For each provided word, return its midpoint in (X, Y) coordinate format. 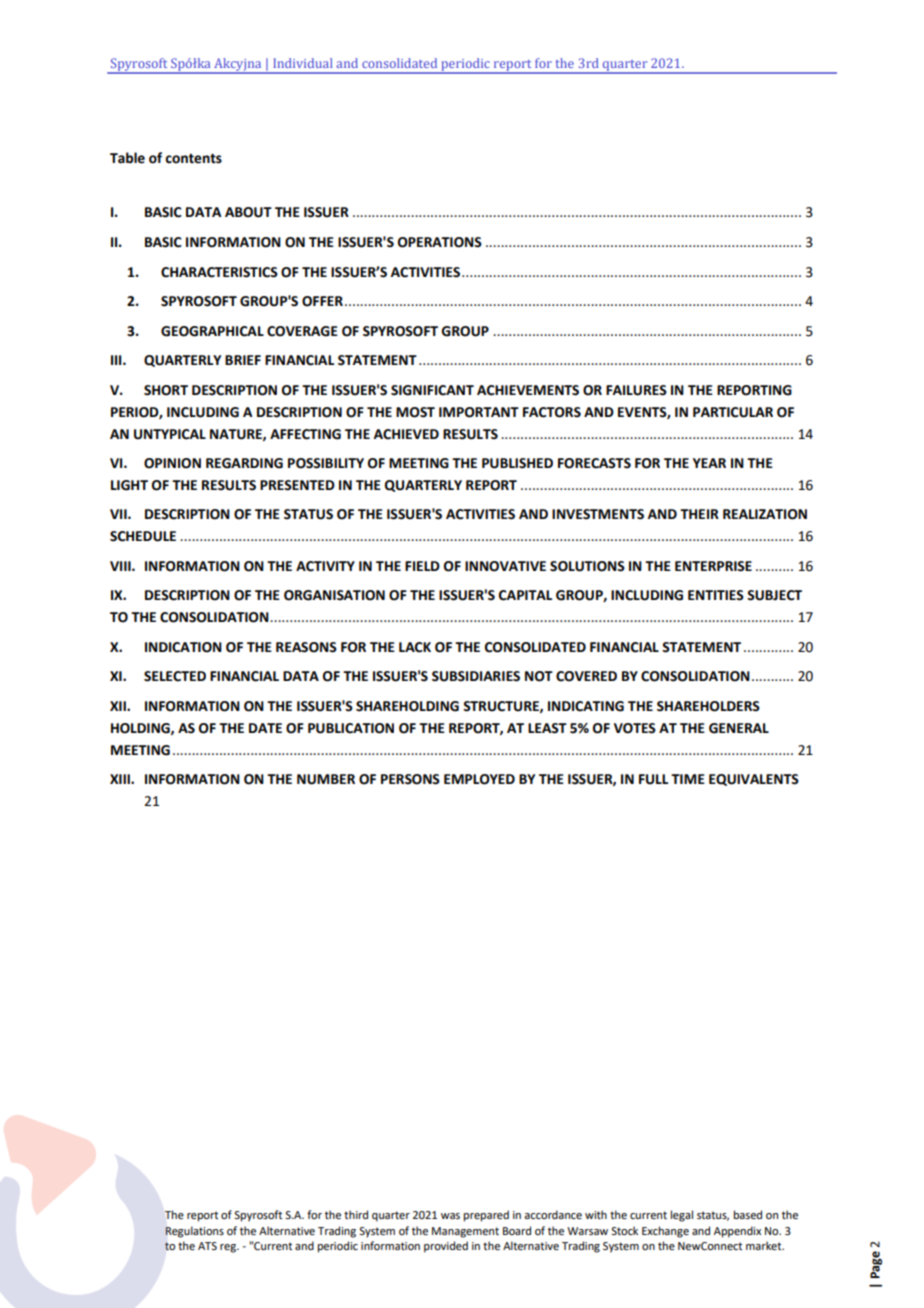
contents (193, 159)
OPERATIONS (440, 242)
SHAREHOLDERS (708, 706)
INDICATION (183, 647)
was (450, 1216)
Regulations (194, 1232)
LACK (415, 647)
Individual (303, 63)
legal (682, 1216)
